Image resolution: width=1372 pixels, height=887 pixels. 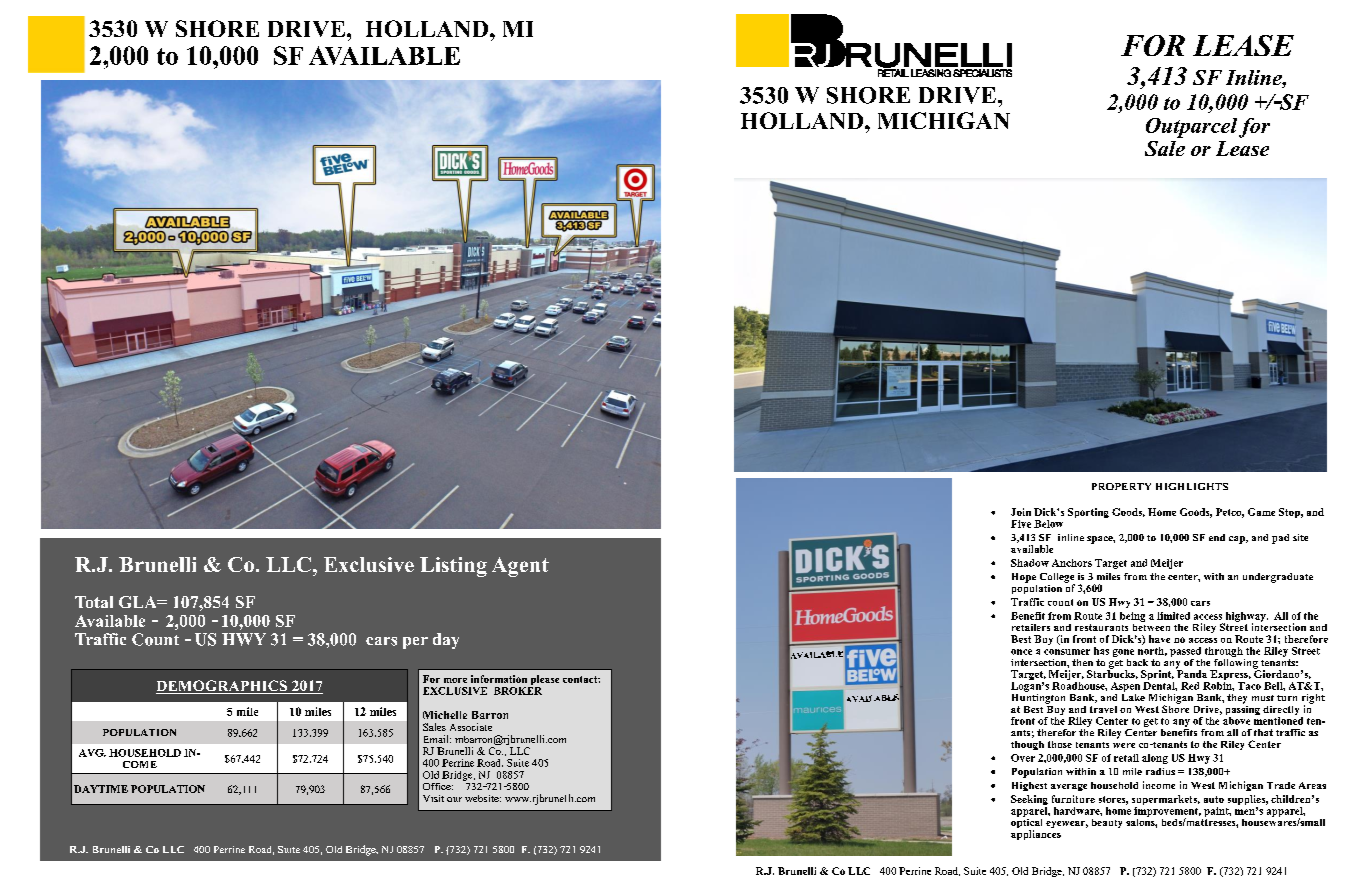 What do you see at coordinates (453, 567) in the document?
I see `Listing` at bounding box center [453, 567].
